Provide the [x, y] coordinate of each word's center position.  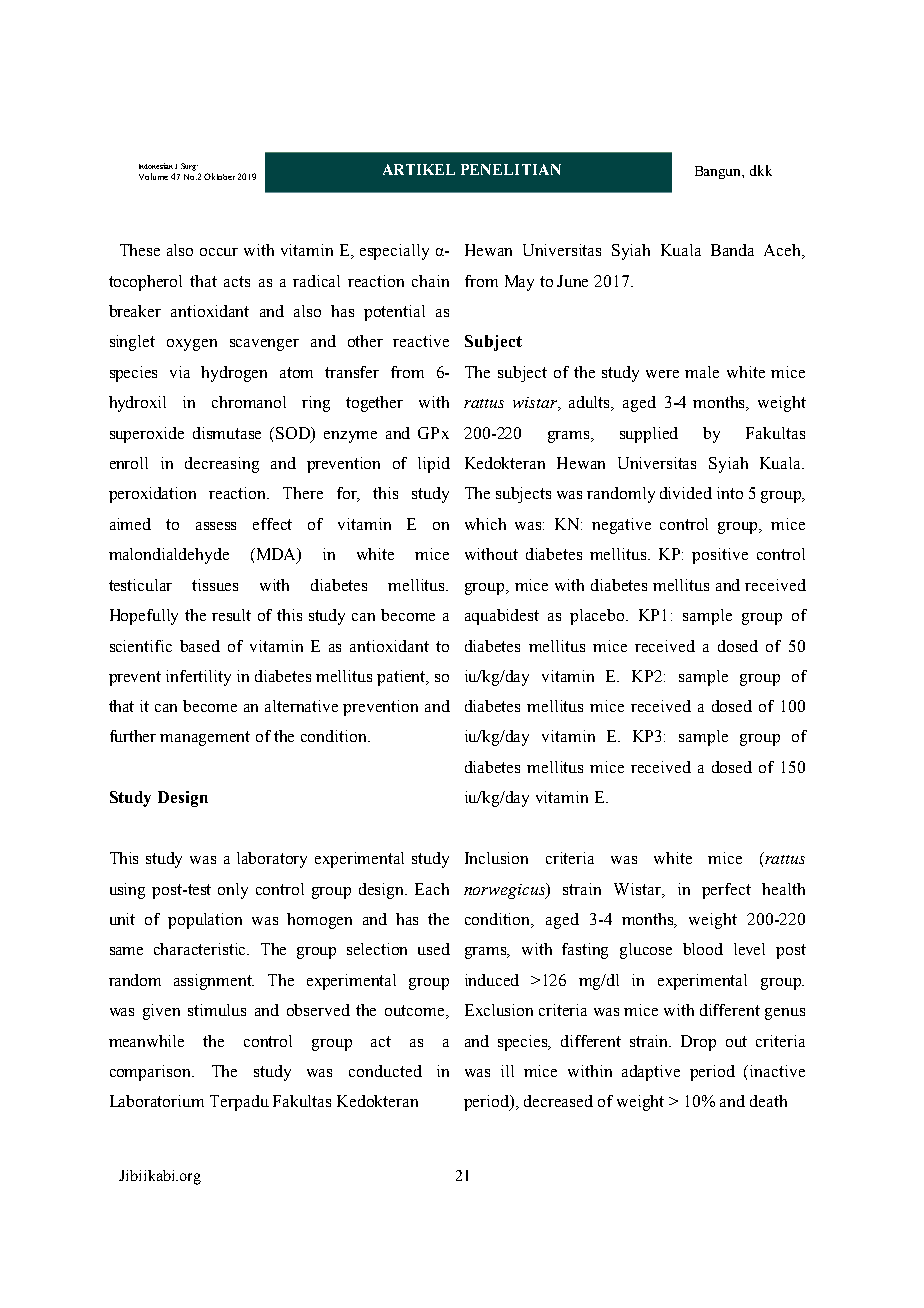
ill [507, 1071]
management [205, 738]
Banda [732, 250]
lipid [434, 465]
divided [686, 493]
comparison [151, 1073]
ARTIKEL [419, 169]
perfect [726, 891]
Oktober [219, 176]
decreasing [222, 465]
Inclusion [496, 858]
